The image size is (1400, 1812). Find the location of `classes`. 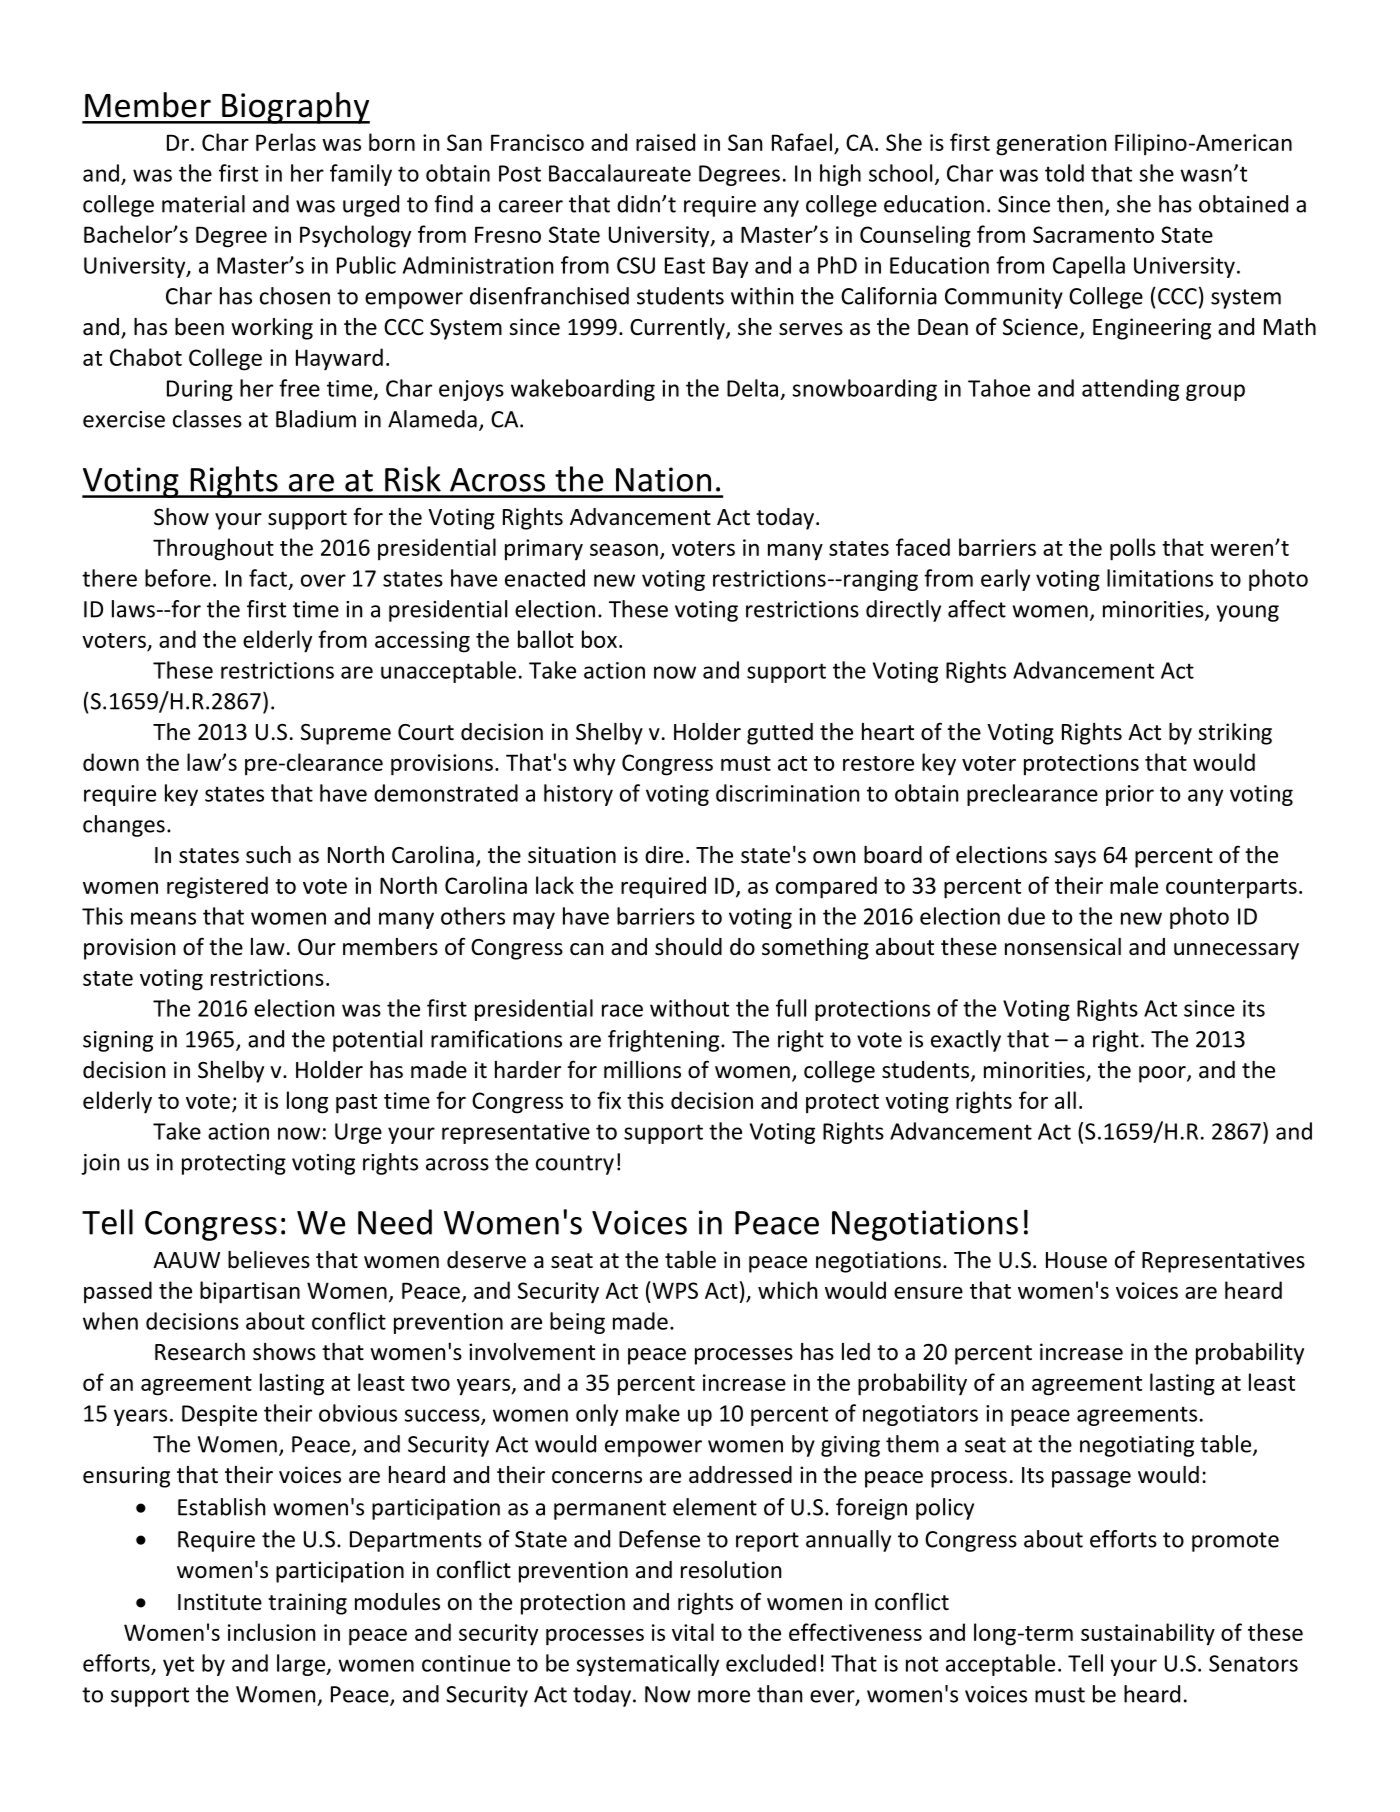

classes is located at coordinates (207, 419).
